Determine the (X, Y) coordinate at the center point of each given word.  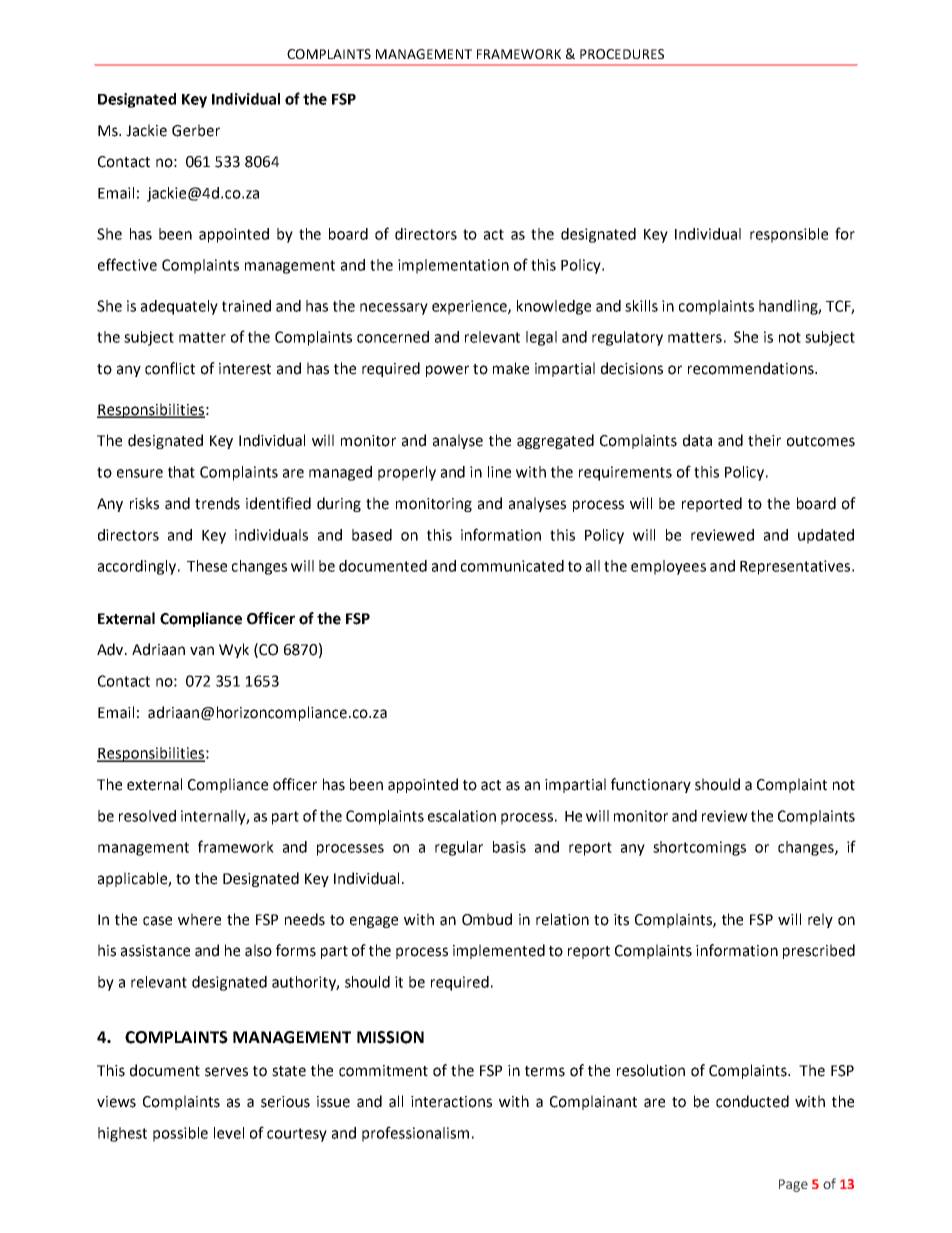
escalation (462, 816)
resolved (147, 816)
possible (180, 1134)
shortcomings (699, 848)
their (764, 440)
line (499, 472)
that (181, 472)
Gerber (196, 130)
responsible (789, 235)
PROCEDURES (622, 54)
